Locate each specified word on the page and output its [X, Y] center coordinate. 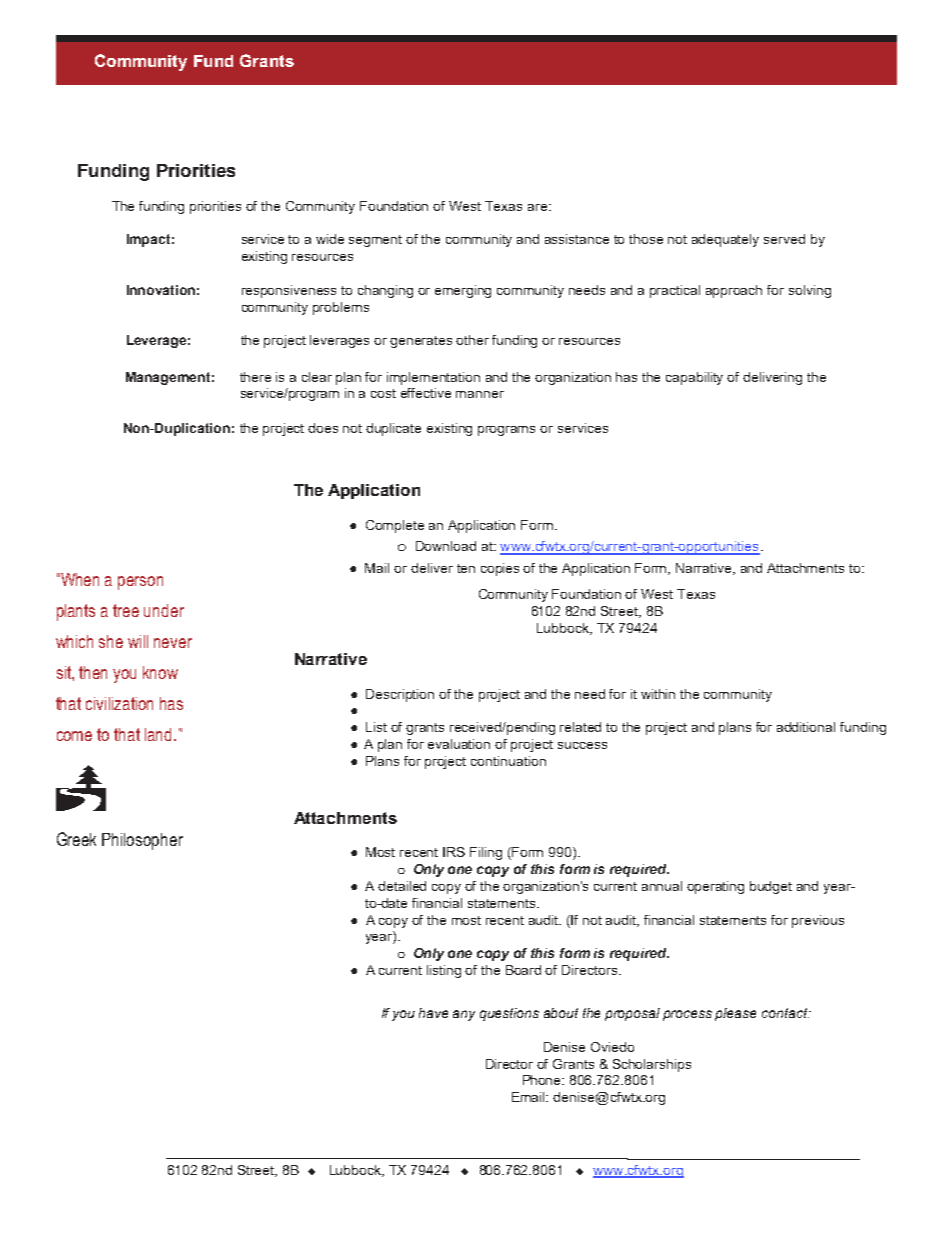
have [433, 1013]
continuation [508, 761]
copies [500, 569]
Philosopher [142, 841]
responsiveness [289, 291]
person [140, 583]
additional [806, 727]
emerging [463, 291]
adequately [725, 240]
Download [446, 546]
